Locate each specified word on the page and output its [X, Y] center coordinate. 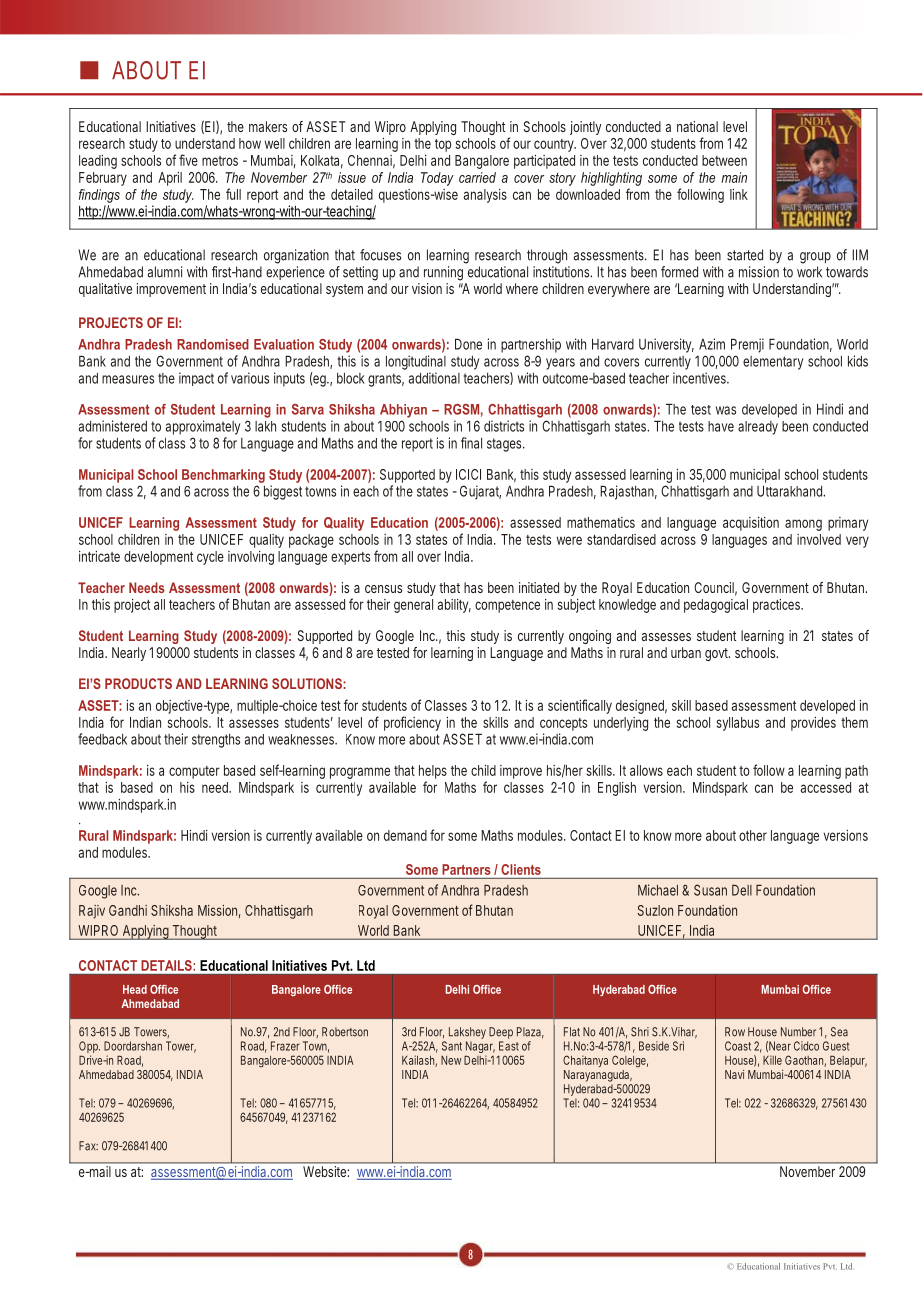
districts [504, 426]
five [188, 160]
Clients [521, 869]
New [451, 1060]
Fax [88, 1146]
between [724, 160]
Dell [742, 890]
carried [477, 177]
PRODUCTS [138, 683]
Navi [734, 1074]
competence [507, 606]
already [758, 428]
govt [717, 654]
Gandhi [128, 910]
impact [196, 379]
